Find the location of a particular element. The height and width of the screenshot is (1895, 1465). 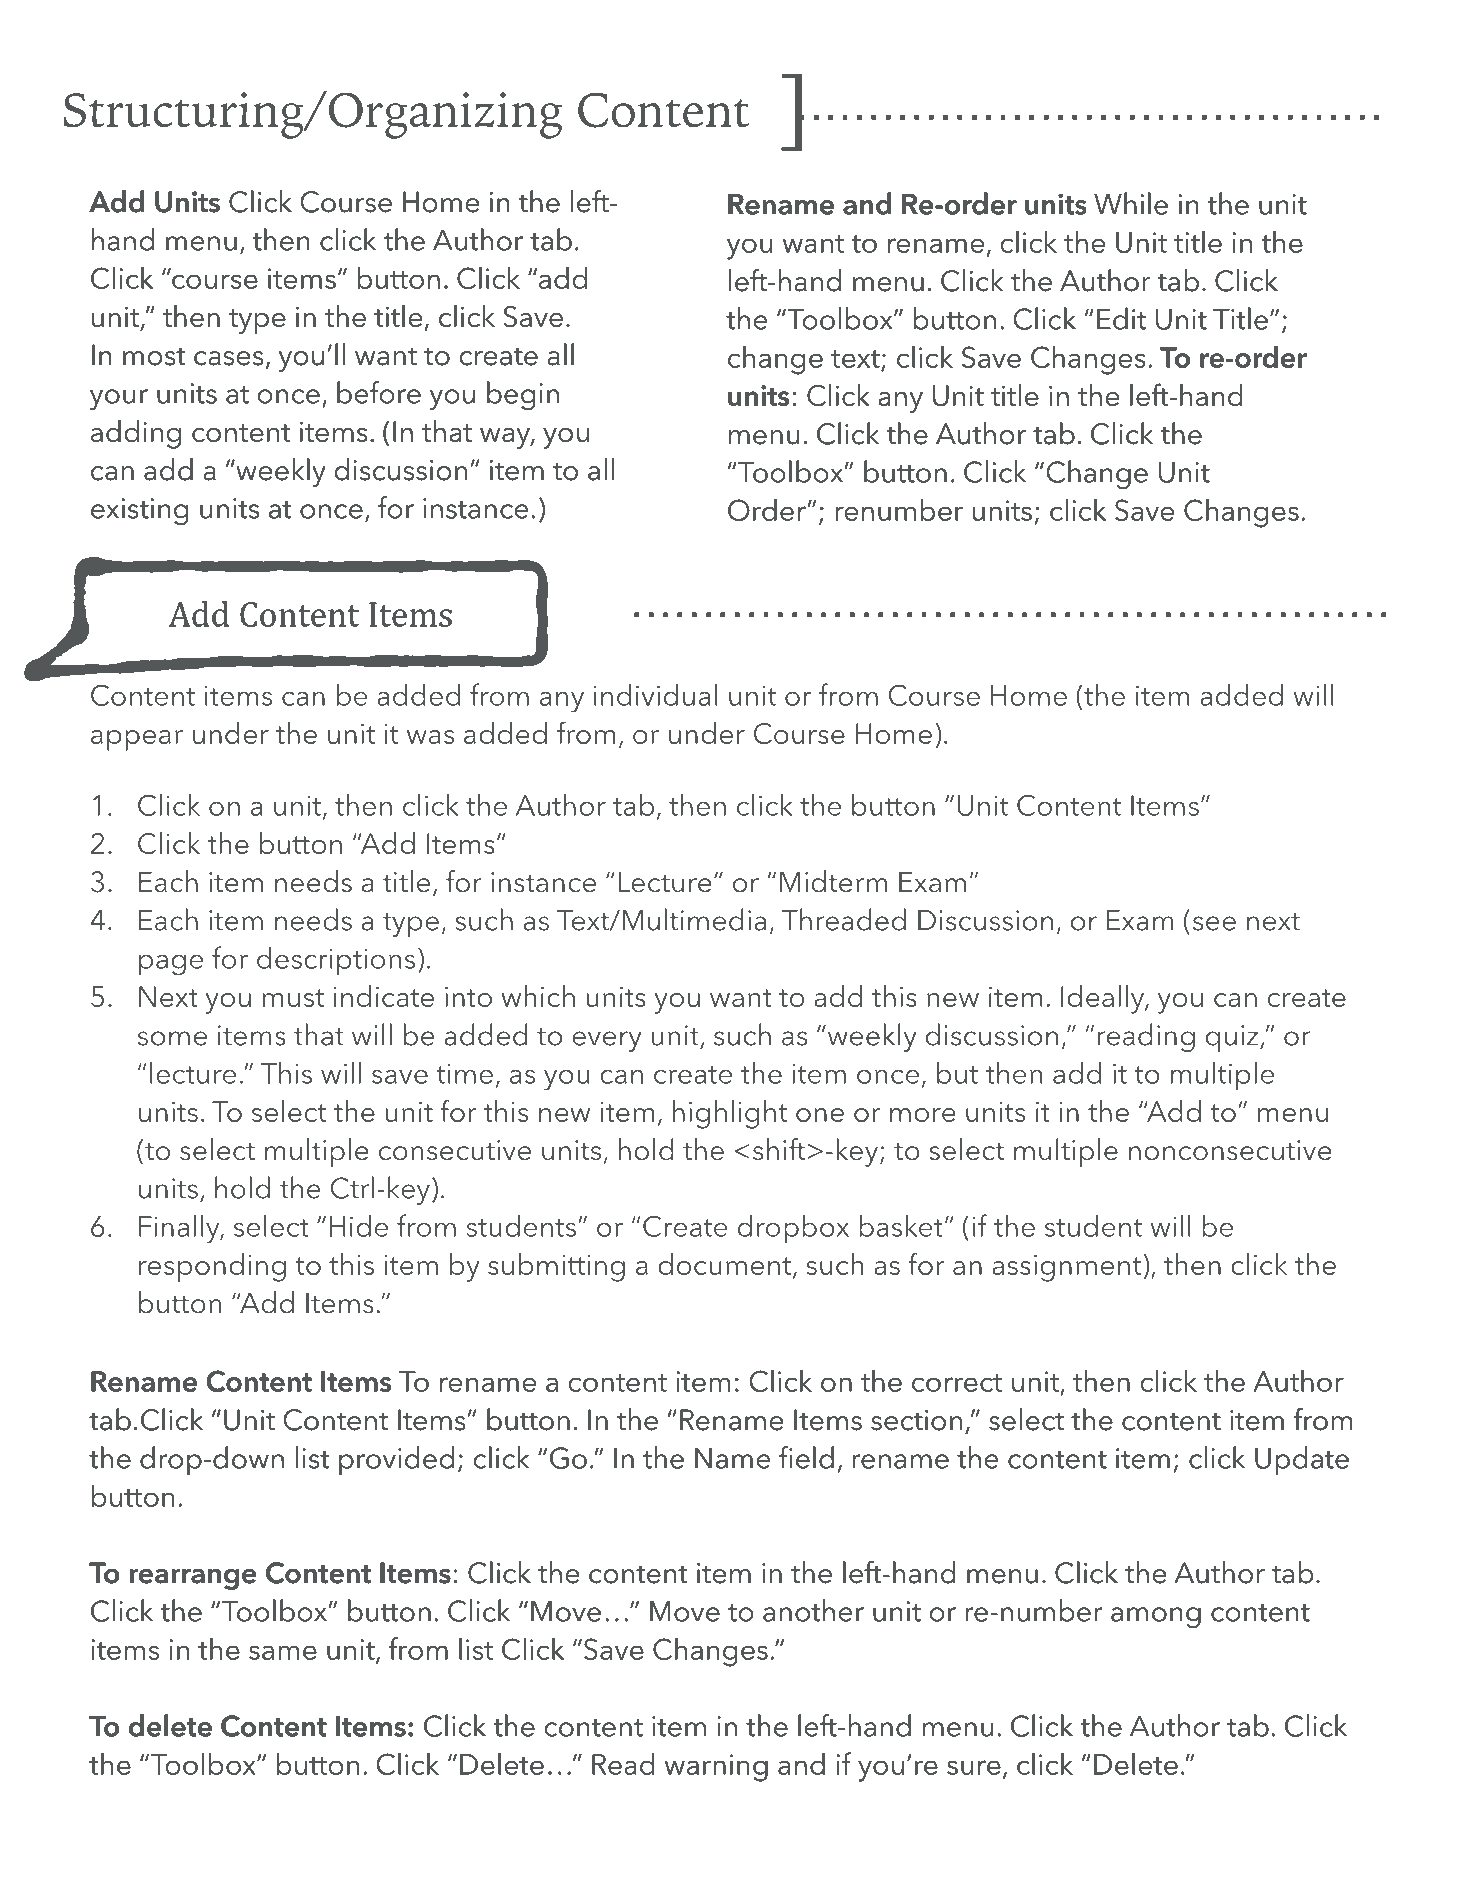

document is located at coordinates (724, 1264).
